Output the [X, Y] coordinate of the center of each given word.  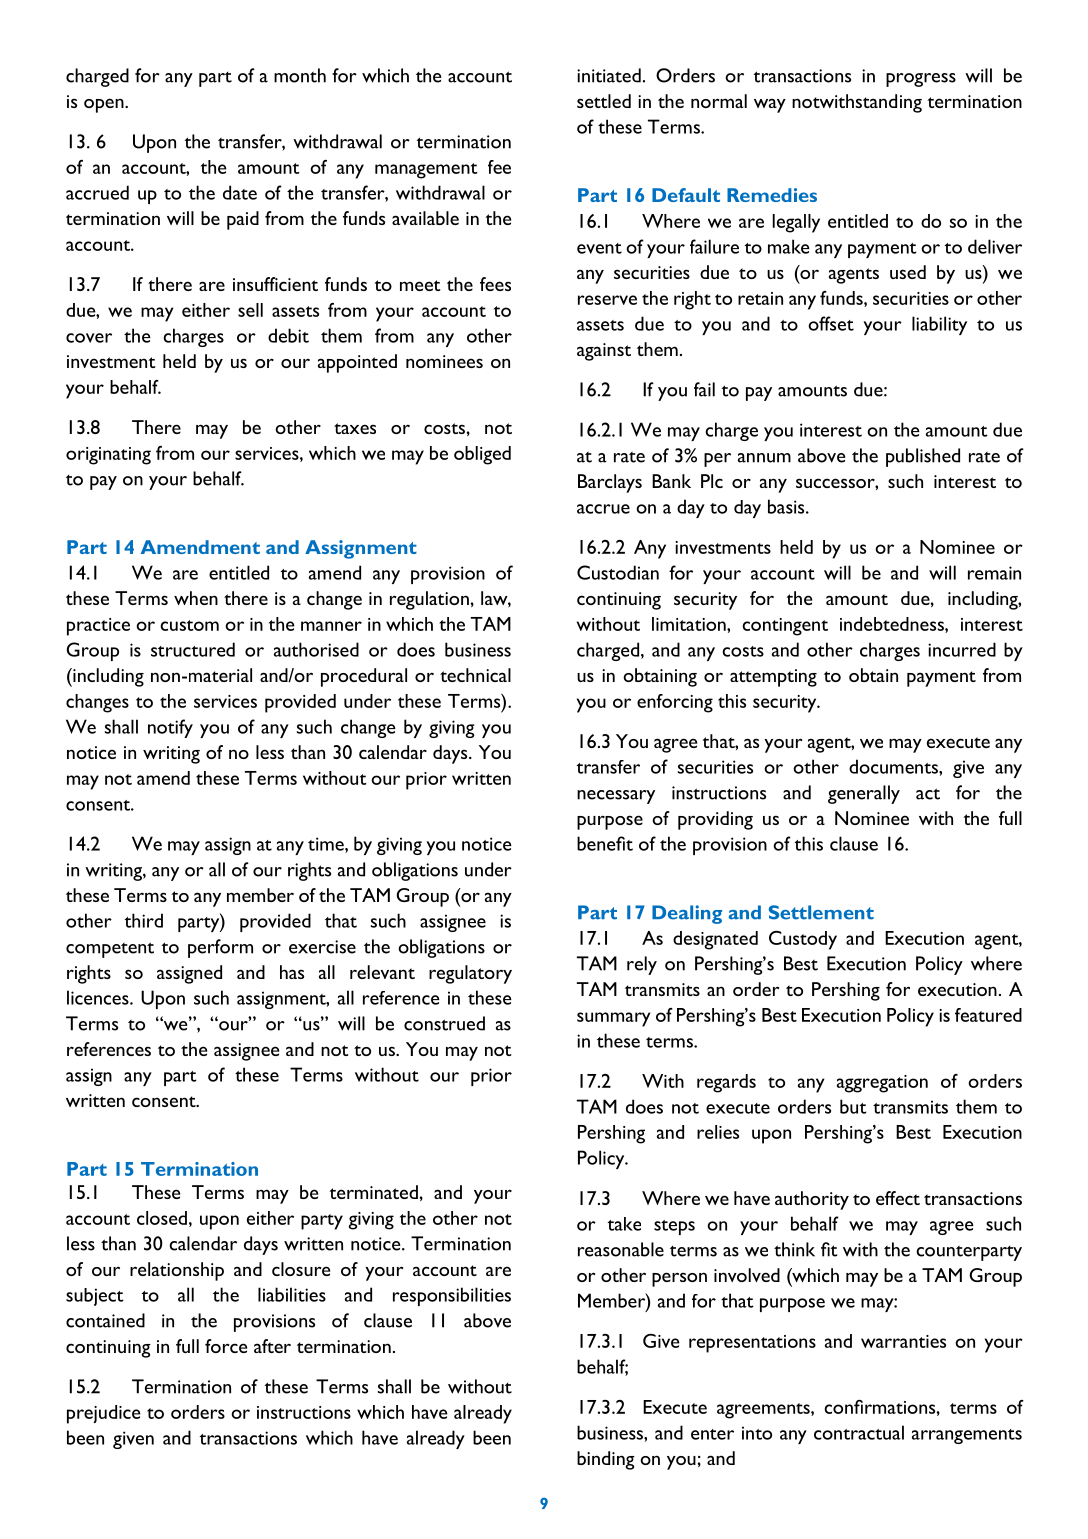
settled [604, 101]
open [105, 105]
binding [606, 1460]
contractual [859, 1432]
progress [921, 80]
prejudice [104, 1414]
